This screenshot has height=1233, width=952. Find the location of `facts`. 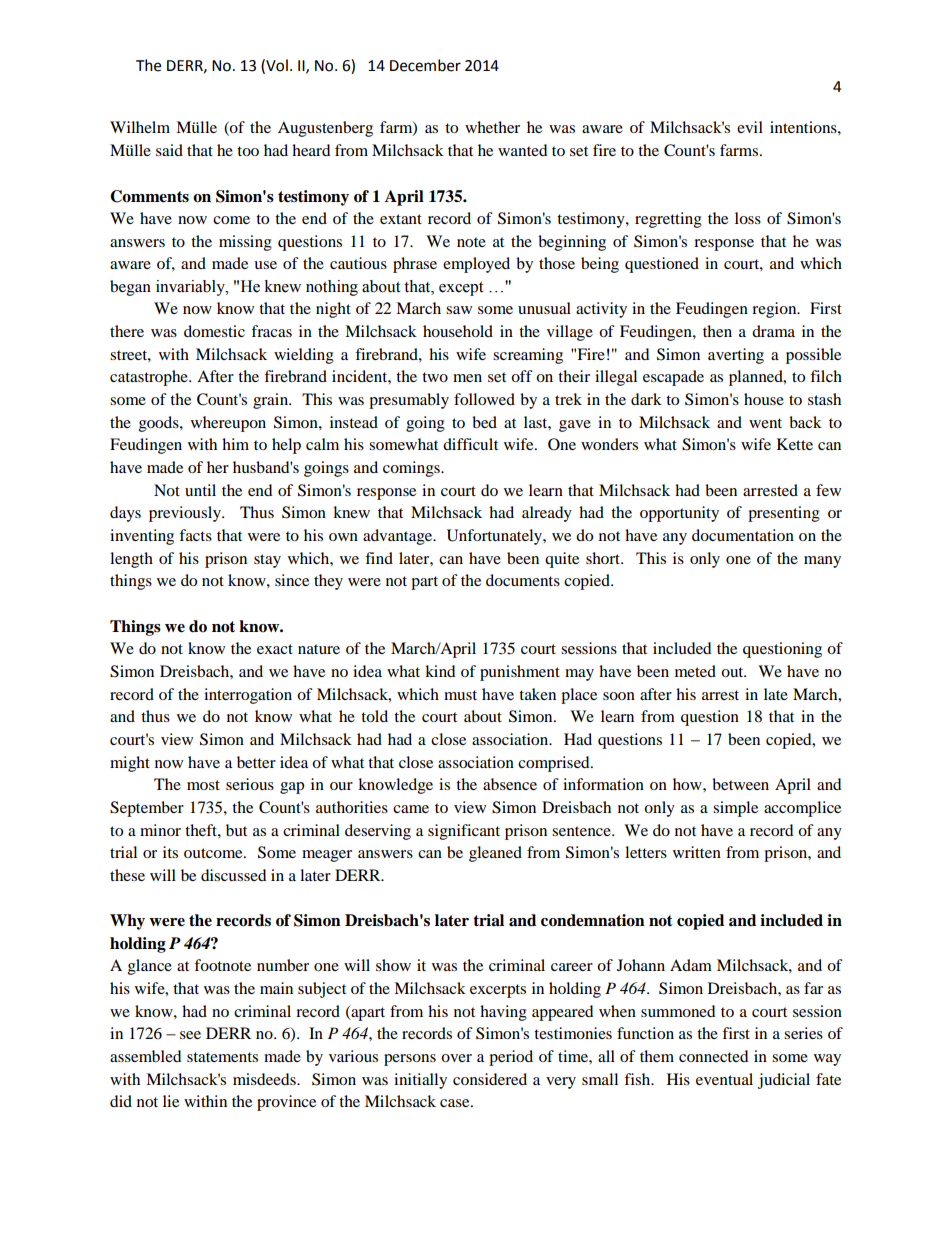

facts is located at coordinates (195, 535).
